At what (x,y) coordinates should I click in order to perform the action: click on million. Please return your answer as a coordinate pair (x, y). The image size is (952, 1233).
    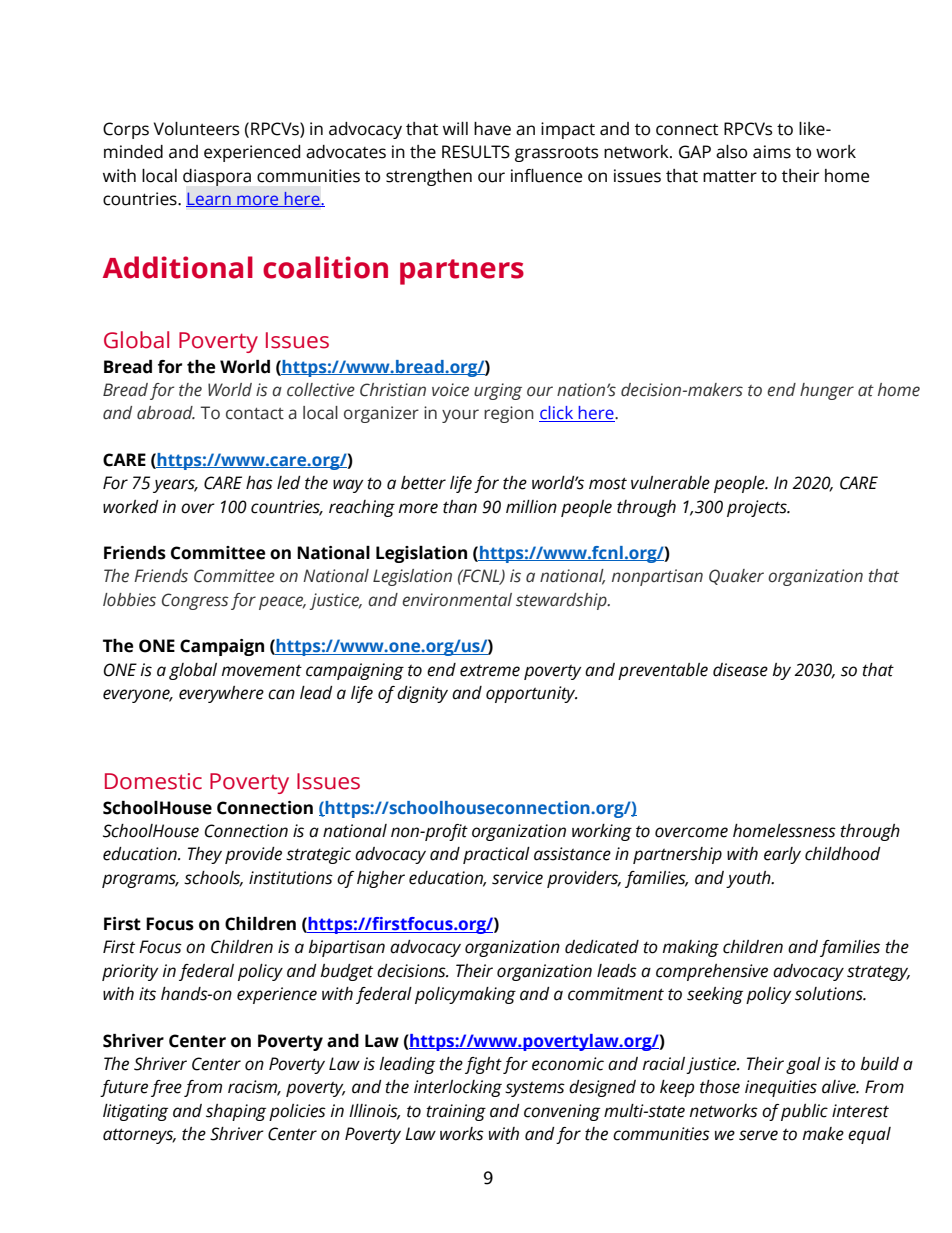
    Looking at the image, I should click on (531, 507).
